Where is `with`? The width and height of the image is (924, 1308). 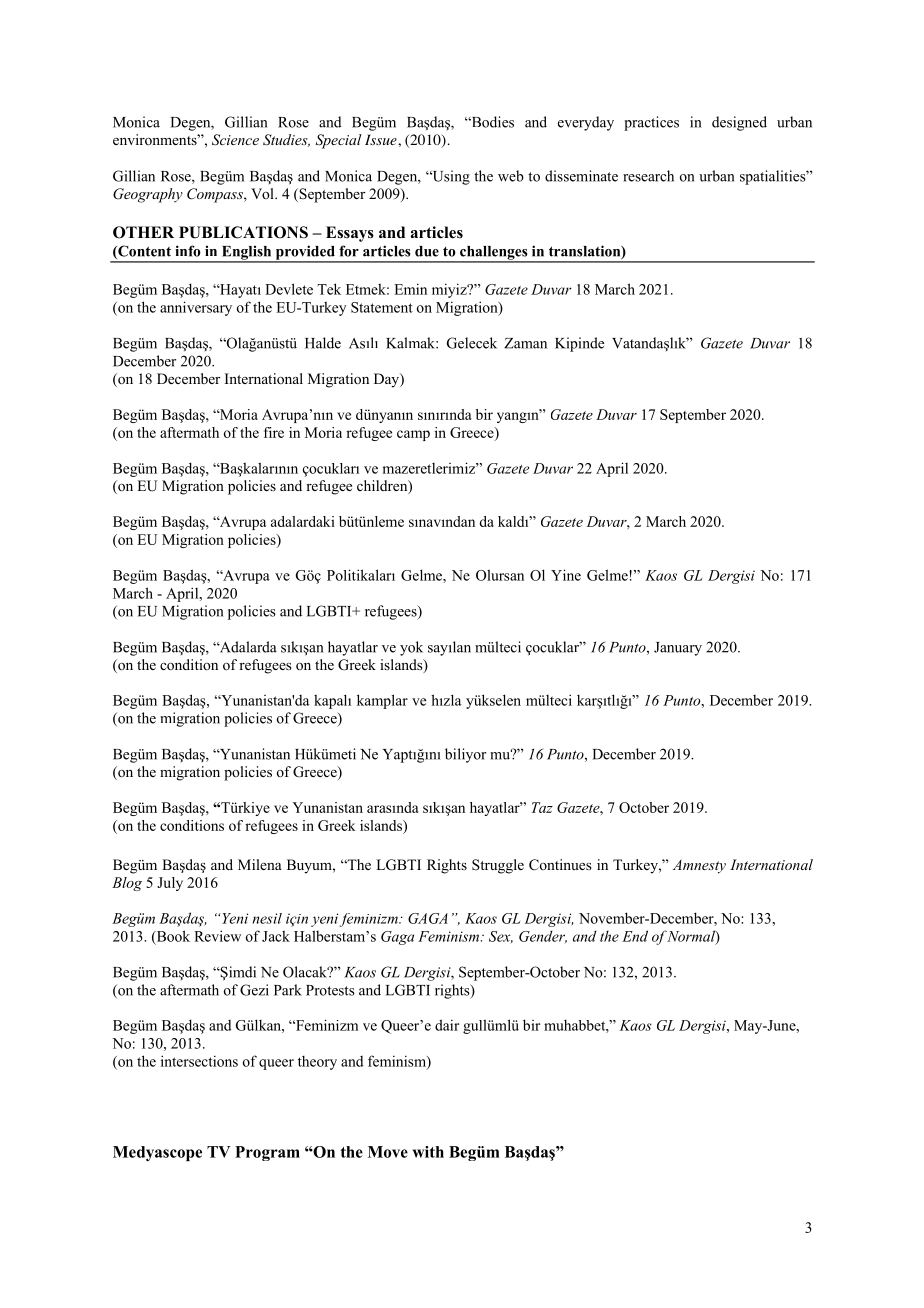 with is located at coordinates (428, 1152).
